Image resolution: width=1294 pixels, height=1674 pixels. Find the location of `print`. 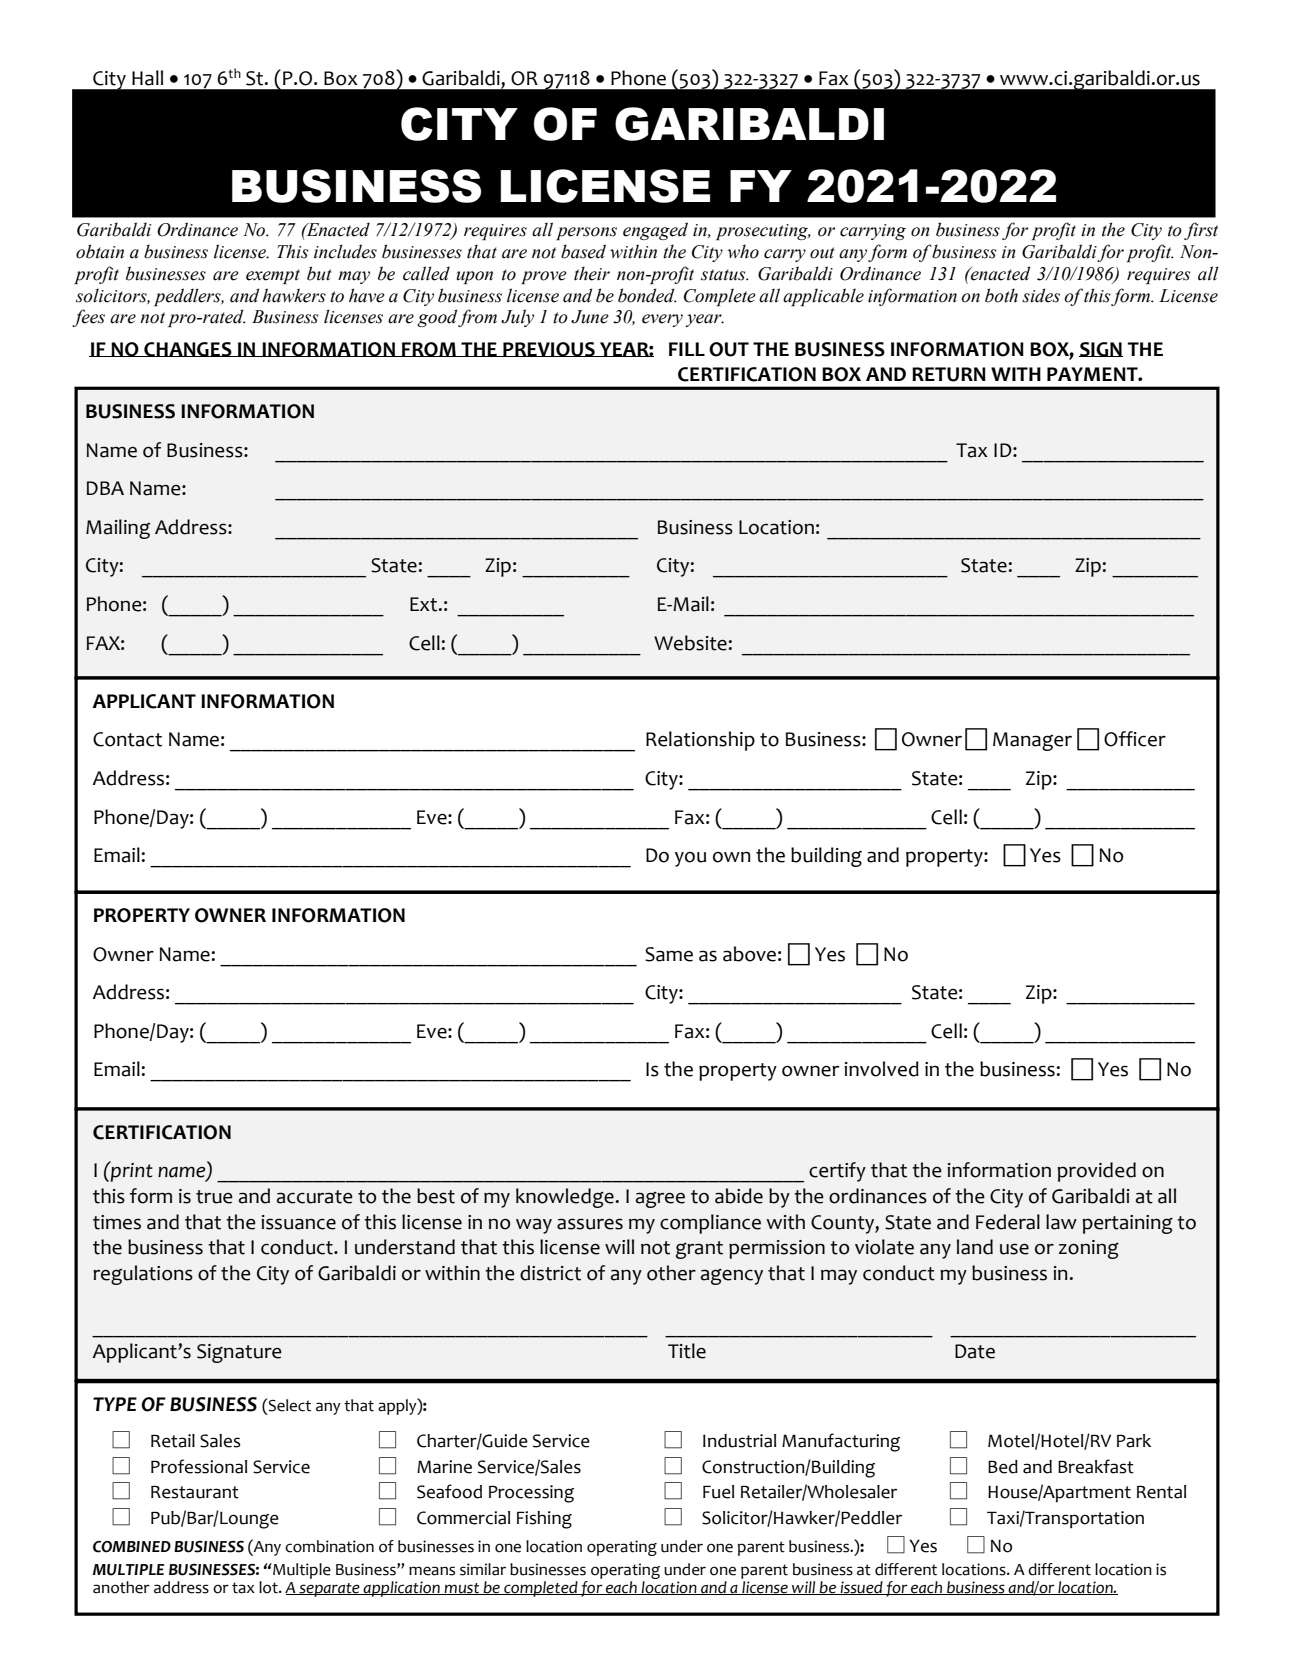

print is located at coordinates (131, 1171).
